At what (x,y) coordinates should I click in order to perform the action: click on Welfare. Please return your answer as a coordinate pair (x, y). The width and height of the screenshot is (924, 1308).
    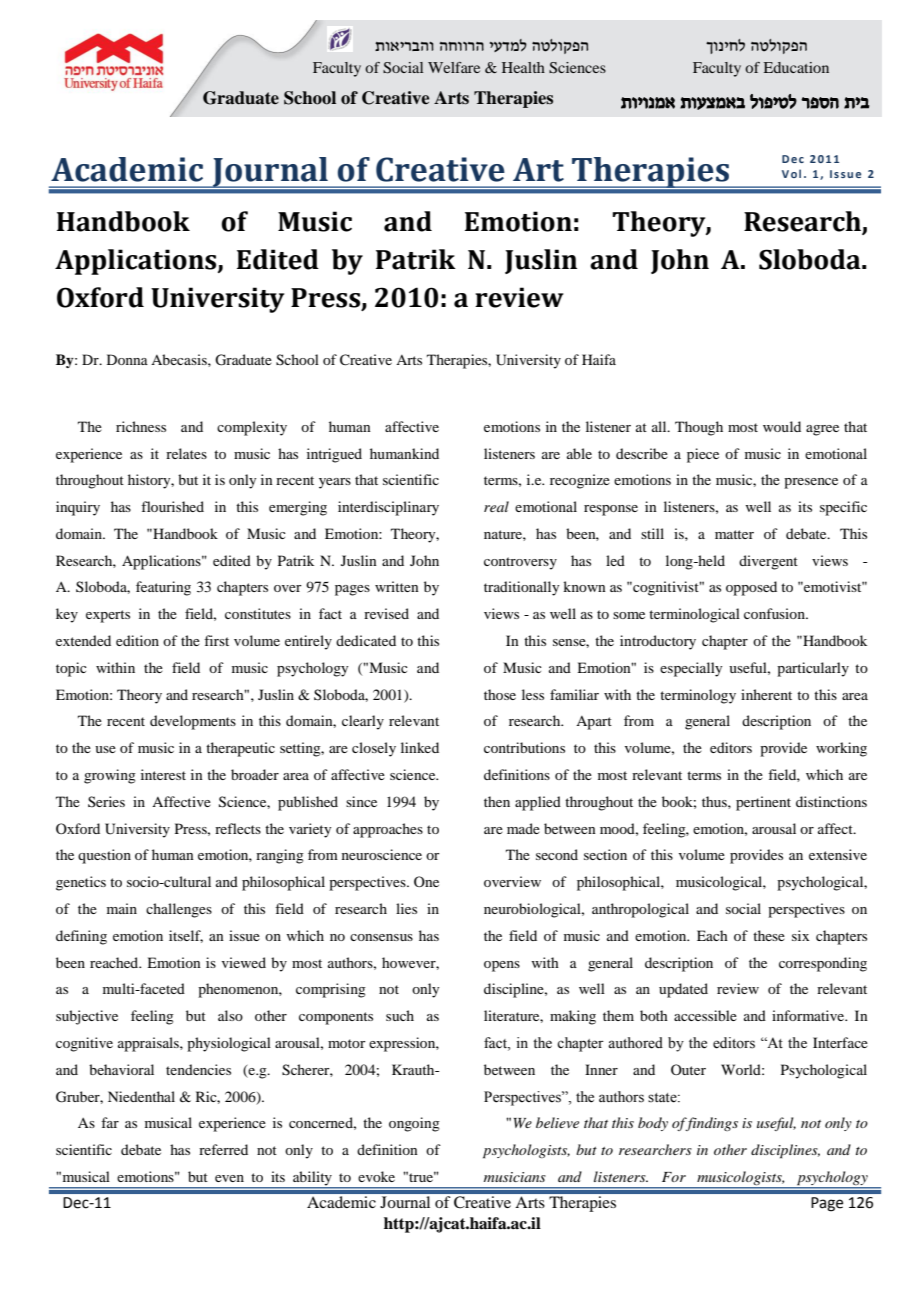
    Looking at the image, I should click on (454, 67).
